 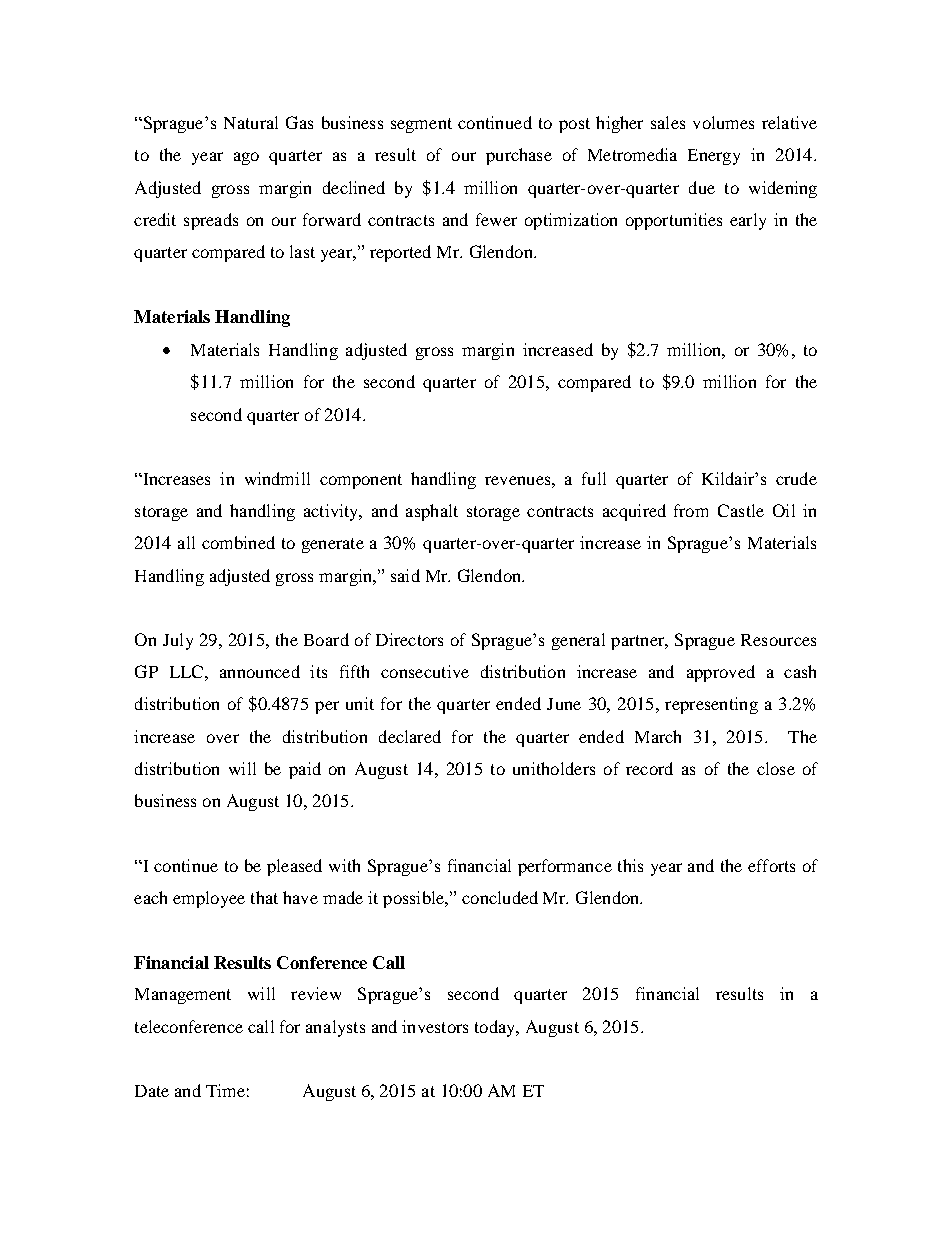 I want to click on Time, so click(x=225, y=1090).
